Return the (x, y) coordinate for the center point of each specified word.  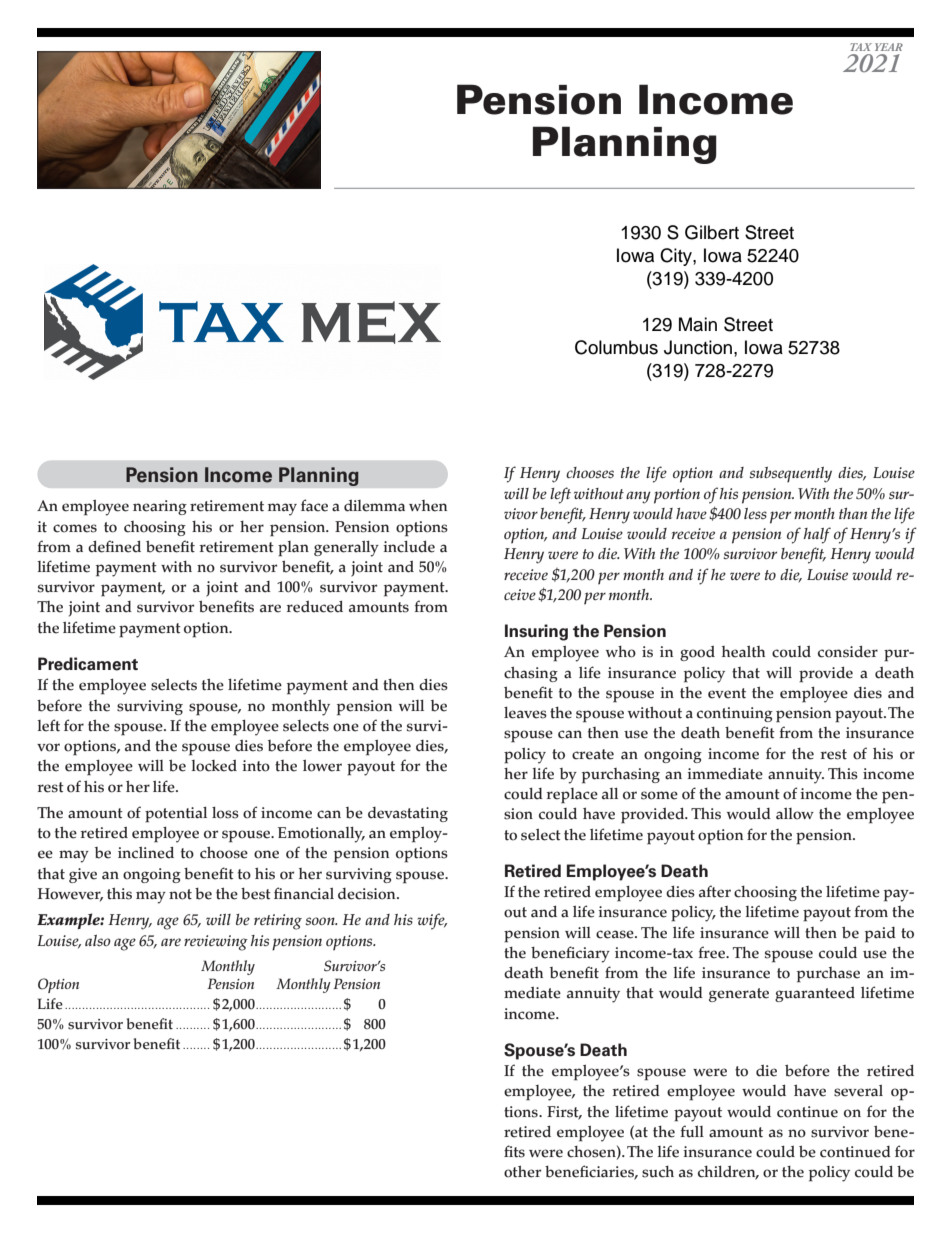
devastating (408, 814)
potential (176, 815)
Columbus (616, 347)
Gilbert (712, 232)
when (428, 506)
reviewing (216, 943)
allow (795, 814)
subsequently (790, 475)
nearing (160, 507)
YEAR (889, 47)
